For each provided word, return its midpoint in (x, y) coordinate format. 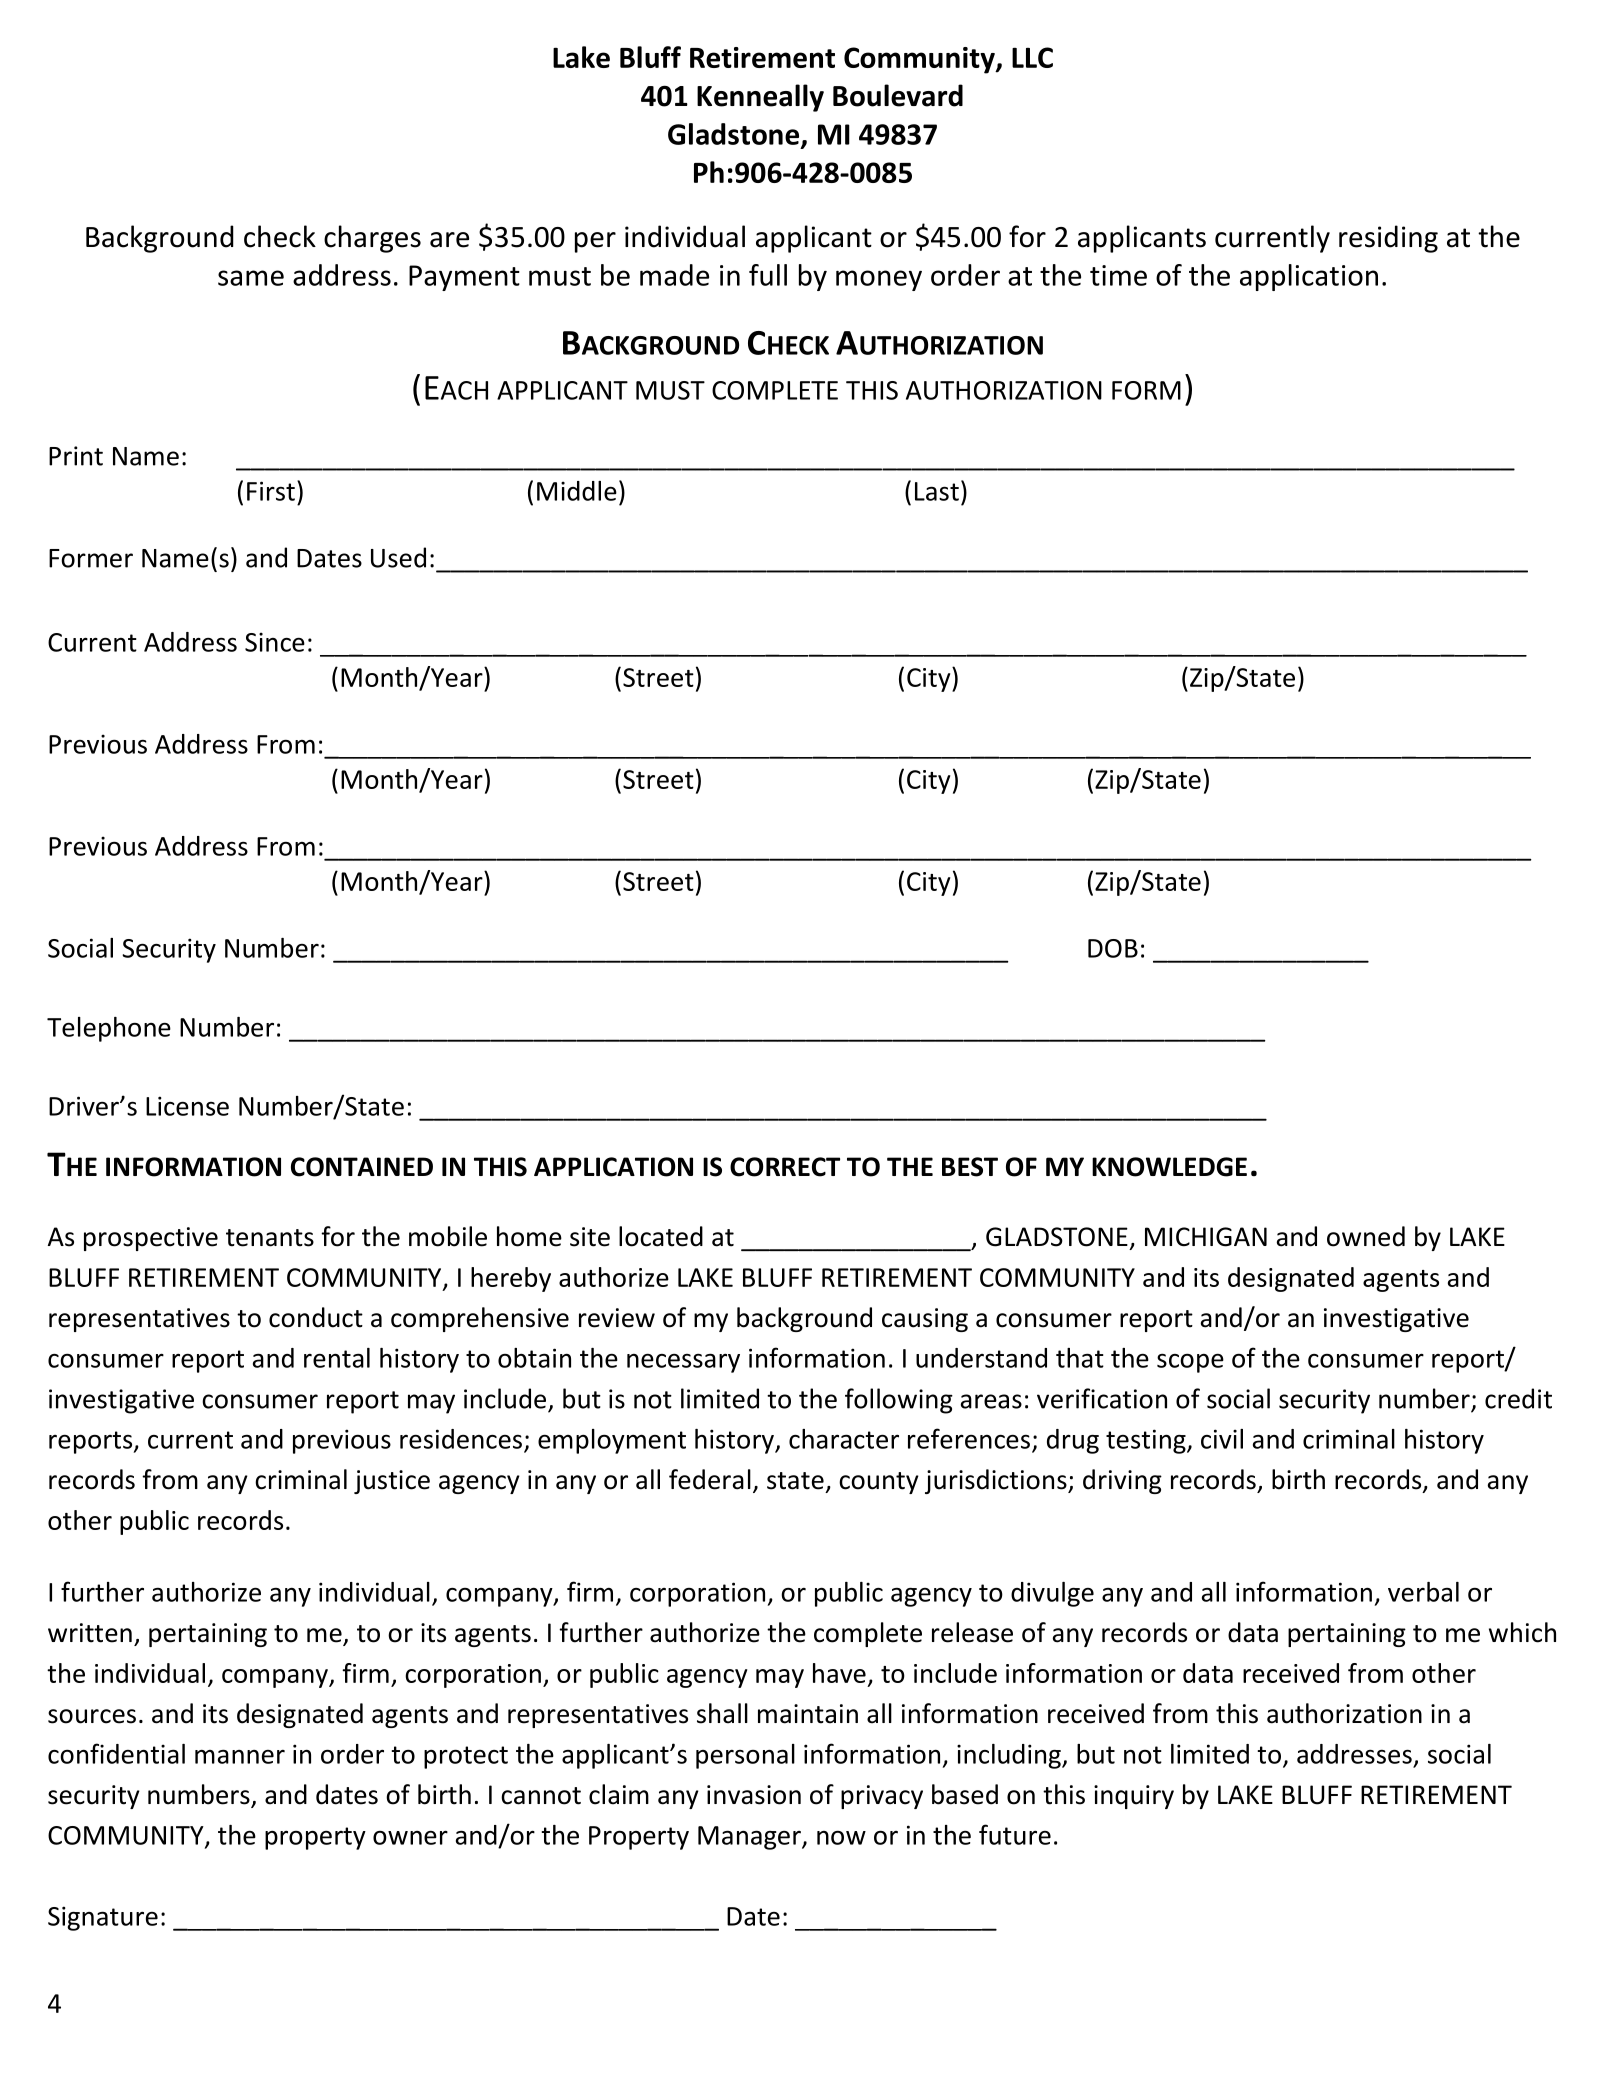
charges (372, 239)
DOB (1113, 948)
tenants (270, 1238)
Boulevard (898, 95)
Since (275, 642)
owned (1366, 1236)
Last (937, 491)
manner (240, 1756)
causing (925, 1320)
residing (1388, 239)
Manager (750, 1838)
